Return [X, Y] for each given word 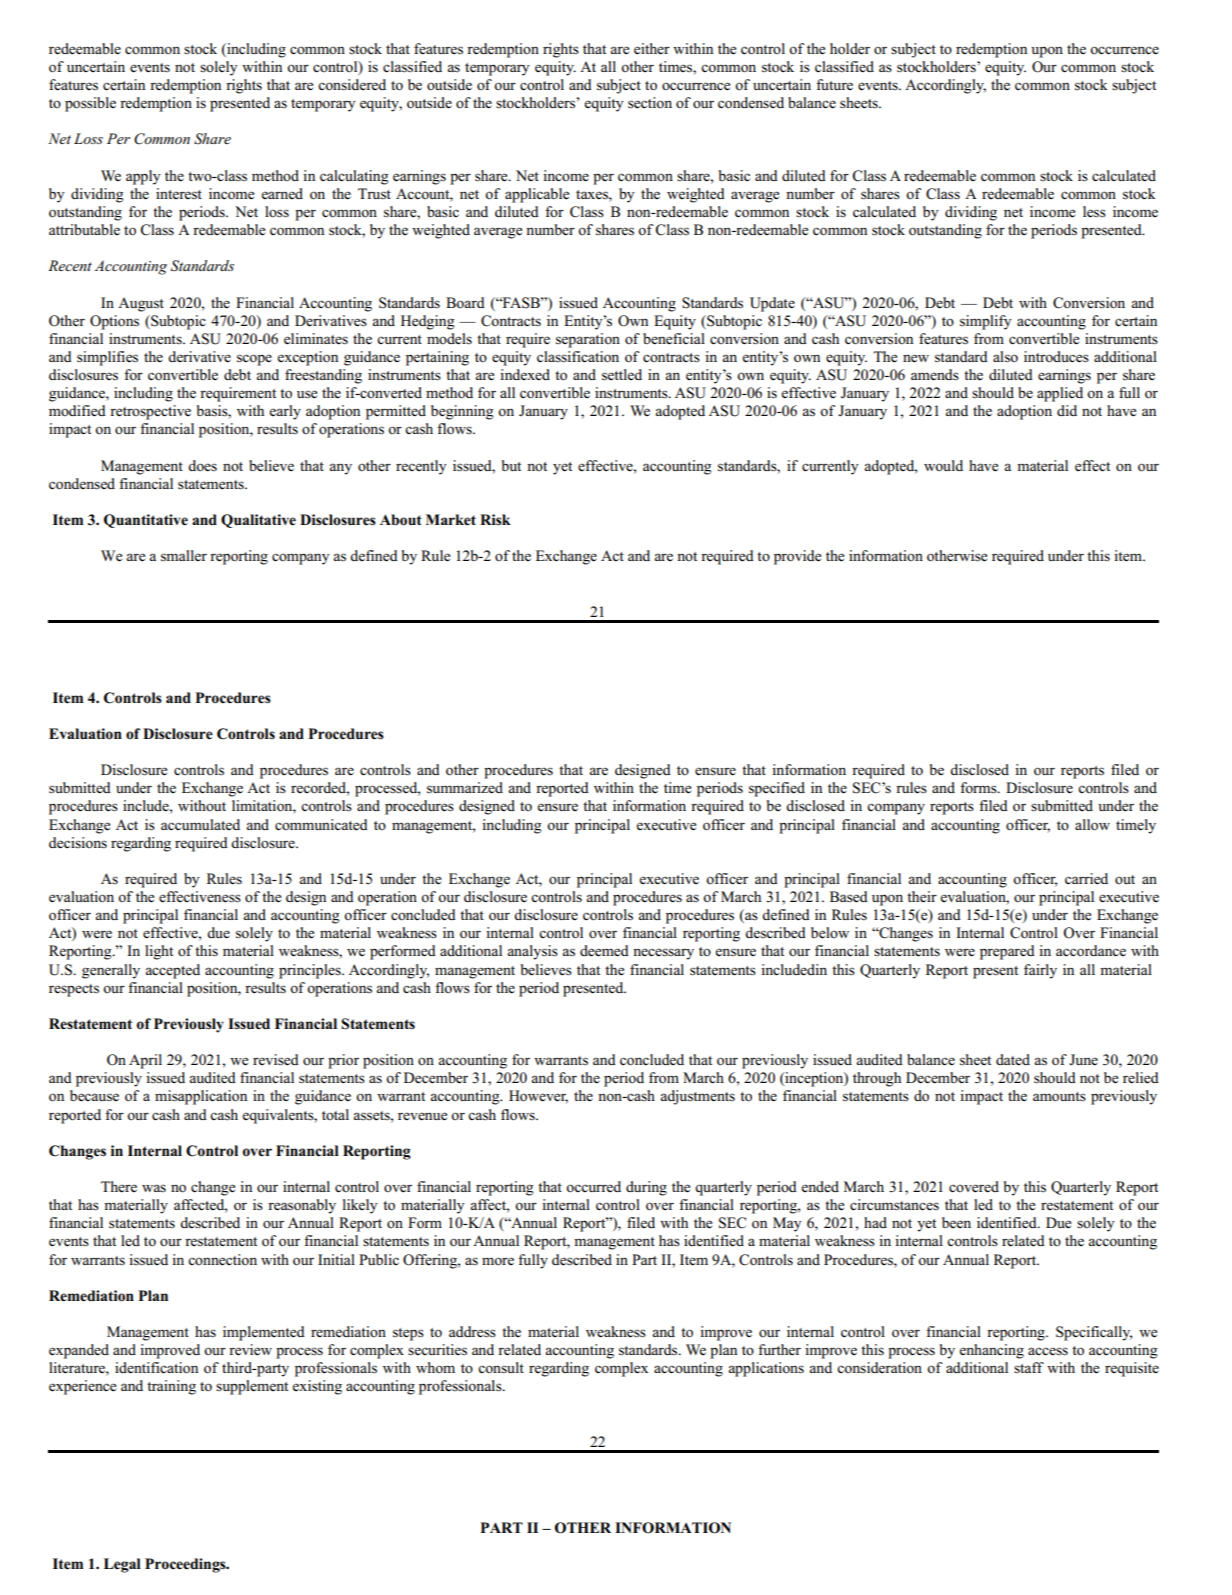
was [154, 1188]
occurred [593, 1186]
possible [90, 104]
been [956, 1222]
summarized [465, 788]
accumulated [200, 824]
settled [622, 375]
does [202, 466]
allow [1092, 825]
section [650, 103]
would [943, 465]
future [834, 84]
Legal [122, 1565]
